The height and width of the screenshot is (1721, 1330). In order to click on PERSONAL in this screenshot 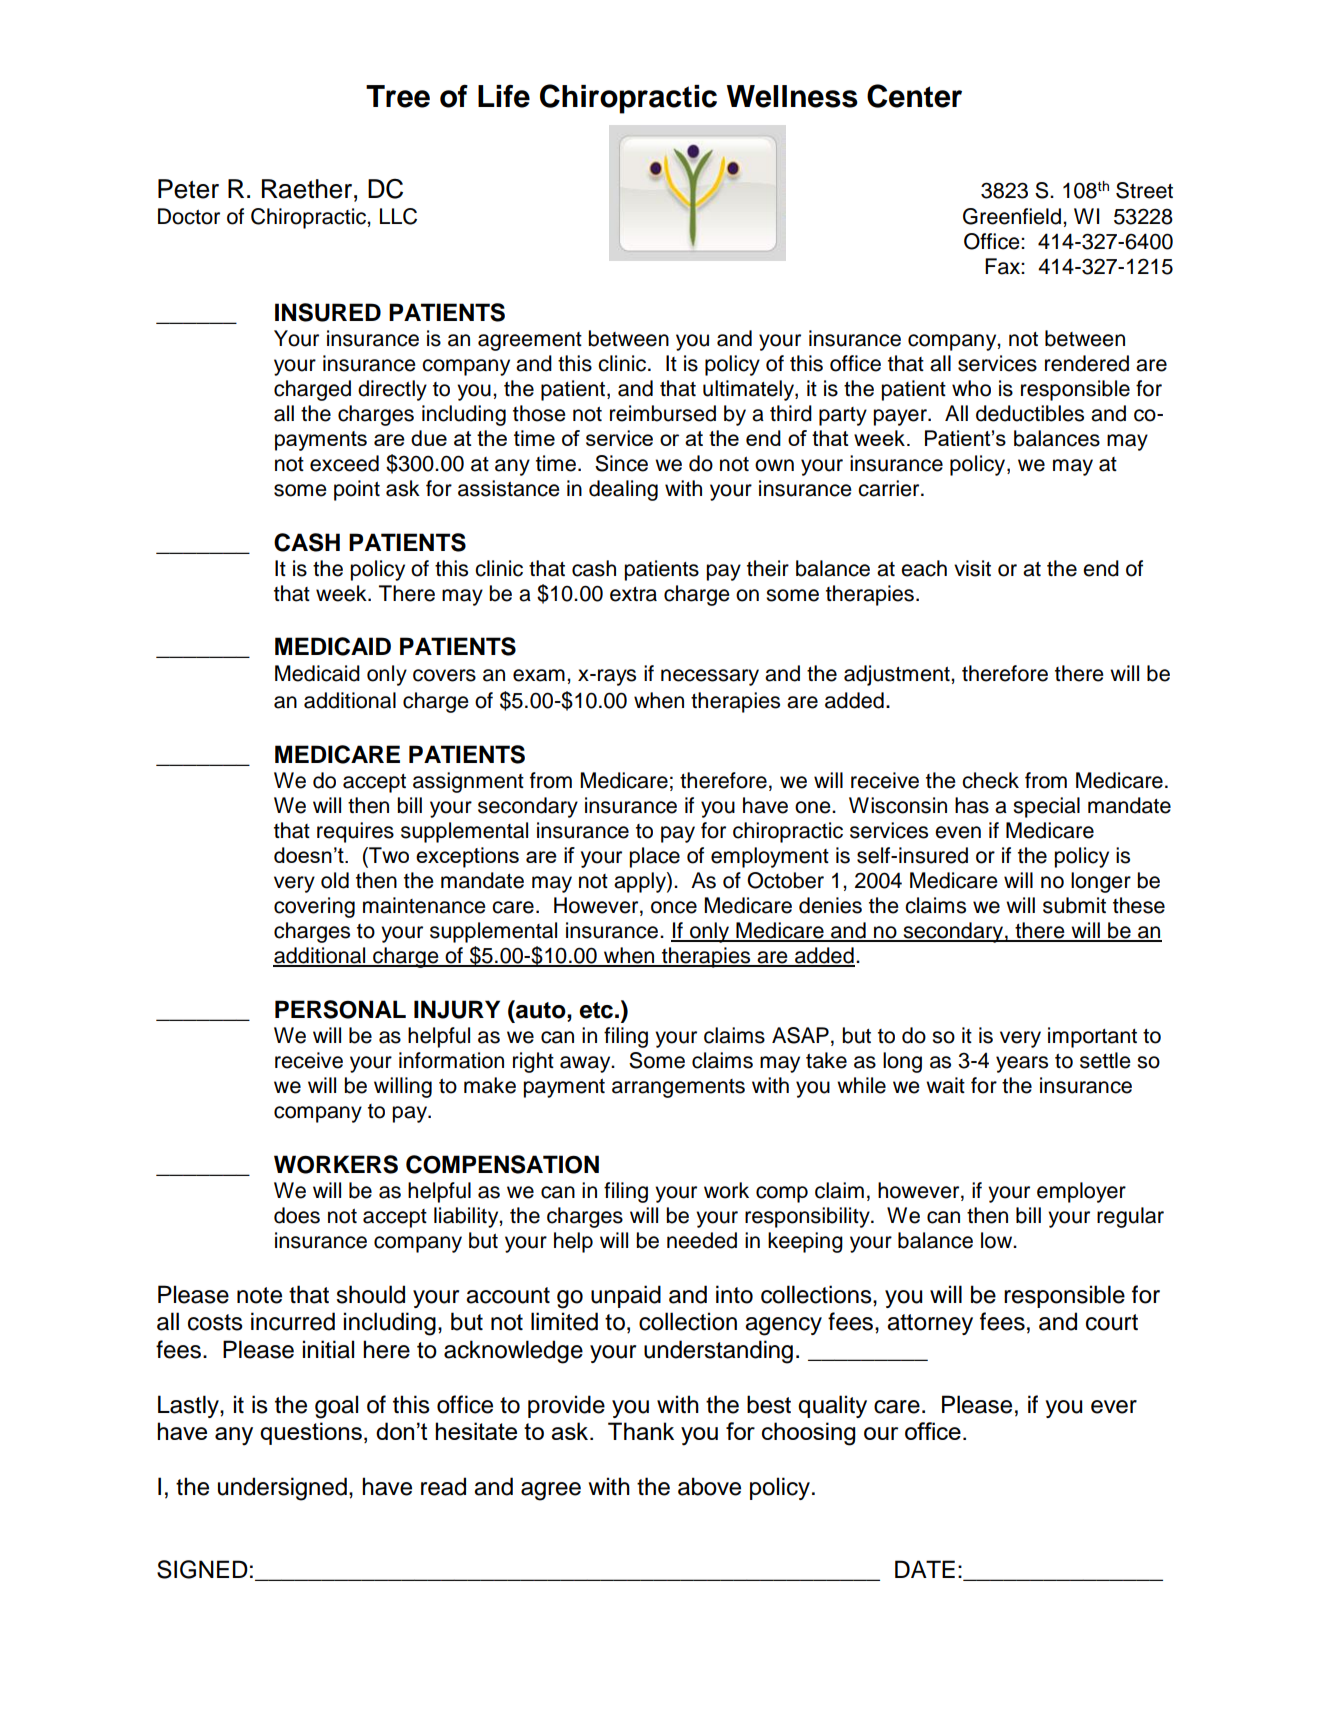, I will do `click(340, 1009)`.
